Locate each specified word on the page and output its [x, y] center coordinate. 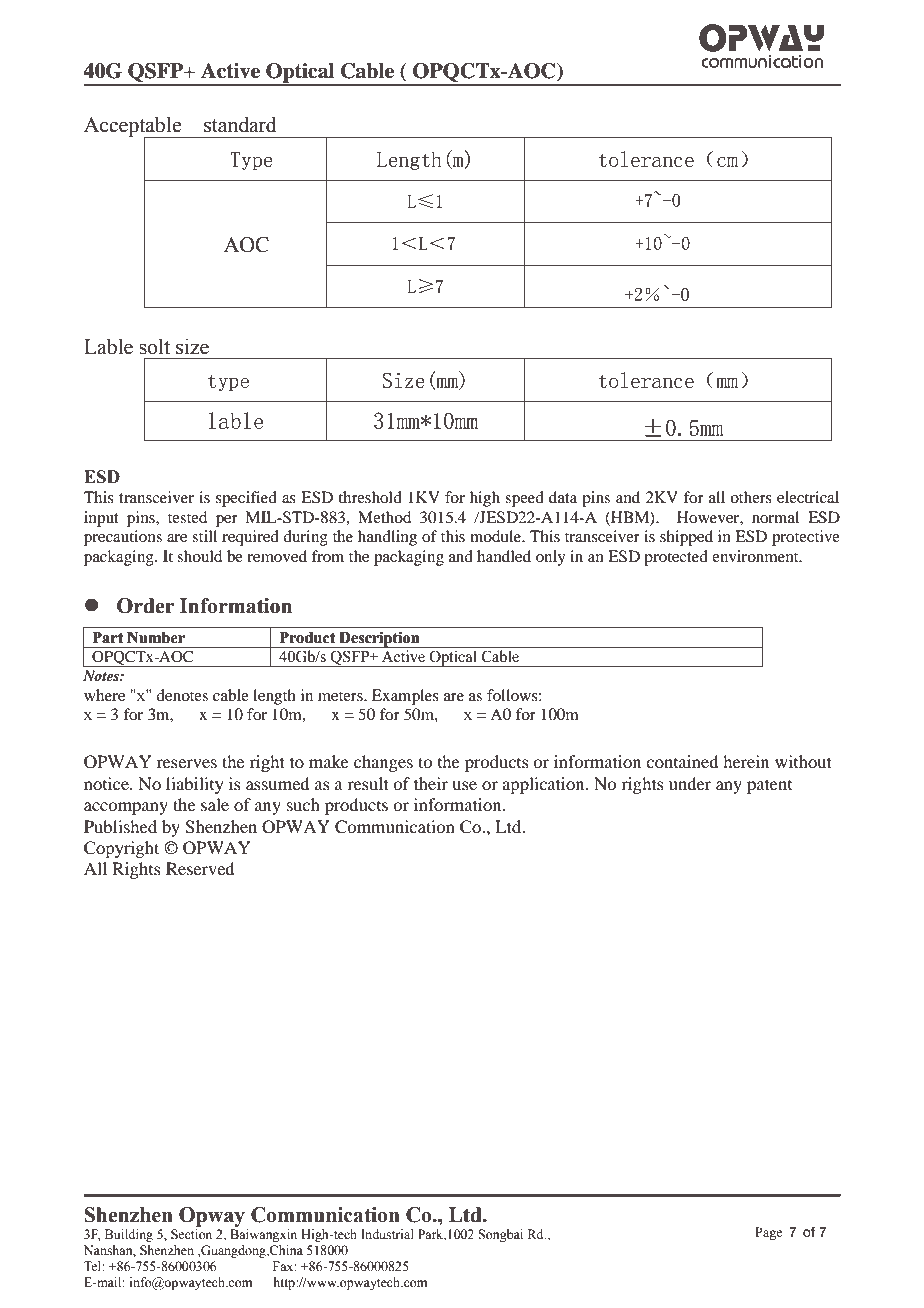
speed [524, 499]
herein [746, 761]
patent [769, 786]
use [464, 785]
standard [240, 124]
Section [191, 1234]
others [751, 497]
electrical [808, 497]
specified [246, 499]
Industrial [387, 1234]
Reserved [200, 868]
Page [768, 1233]
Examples [405, 697]
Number [156, 638]
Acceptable [134, 127]
